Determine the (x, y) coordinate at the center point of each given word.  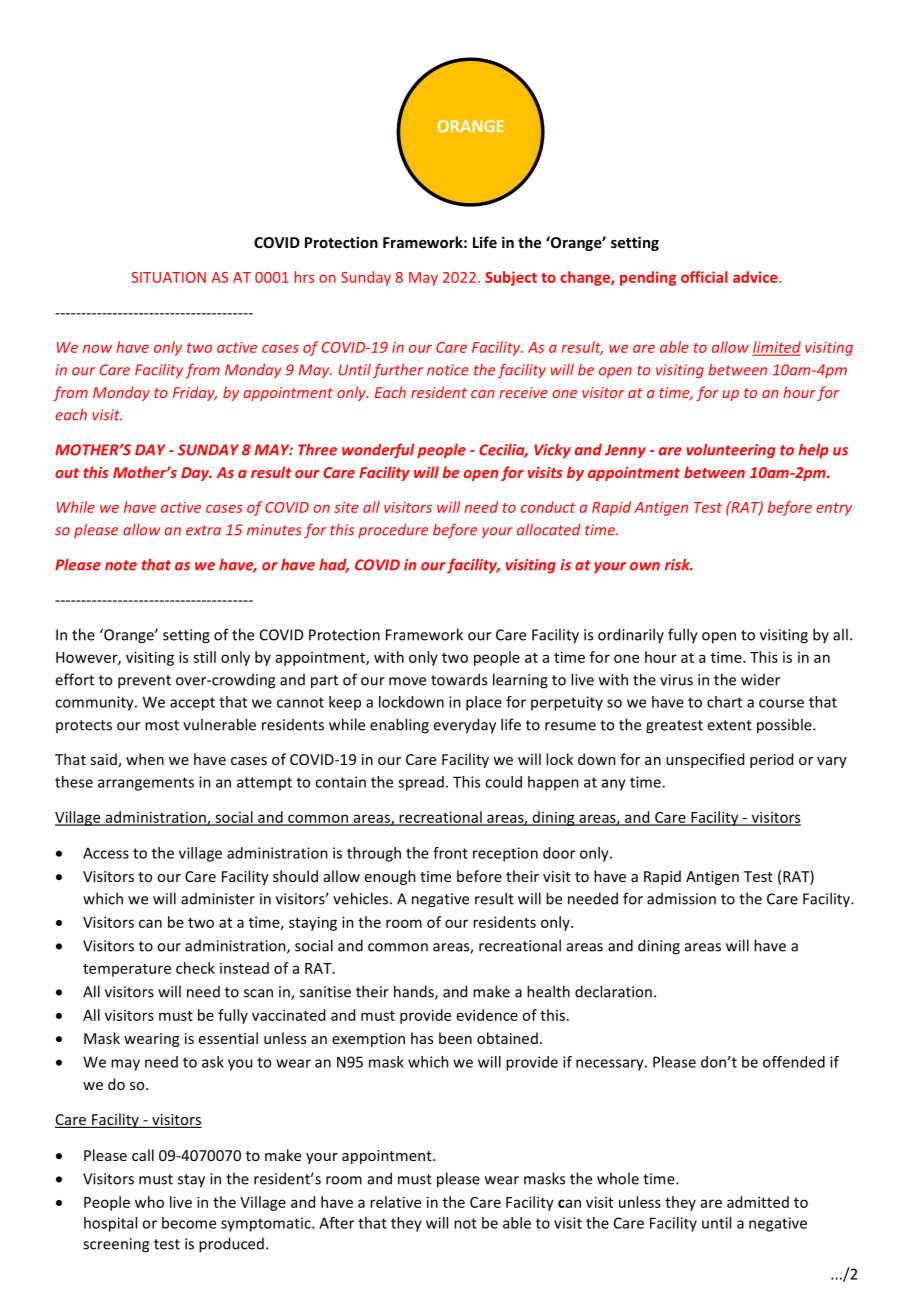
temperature (127, 970)
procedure (393, 531)
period (771, 760)
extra (203, 530)
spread (421, 783)
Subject (511, 278)
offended (794, 1062)
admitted (758, 1202)
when (145, 759)
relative (395, 1202)
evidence (487, 1015)
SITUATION (168, 277)
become (189, 1223)
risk (678, 565)
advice (756, 277)
